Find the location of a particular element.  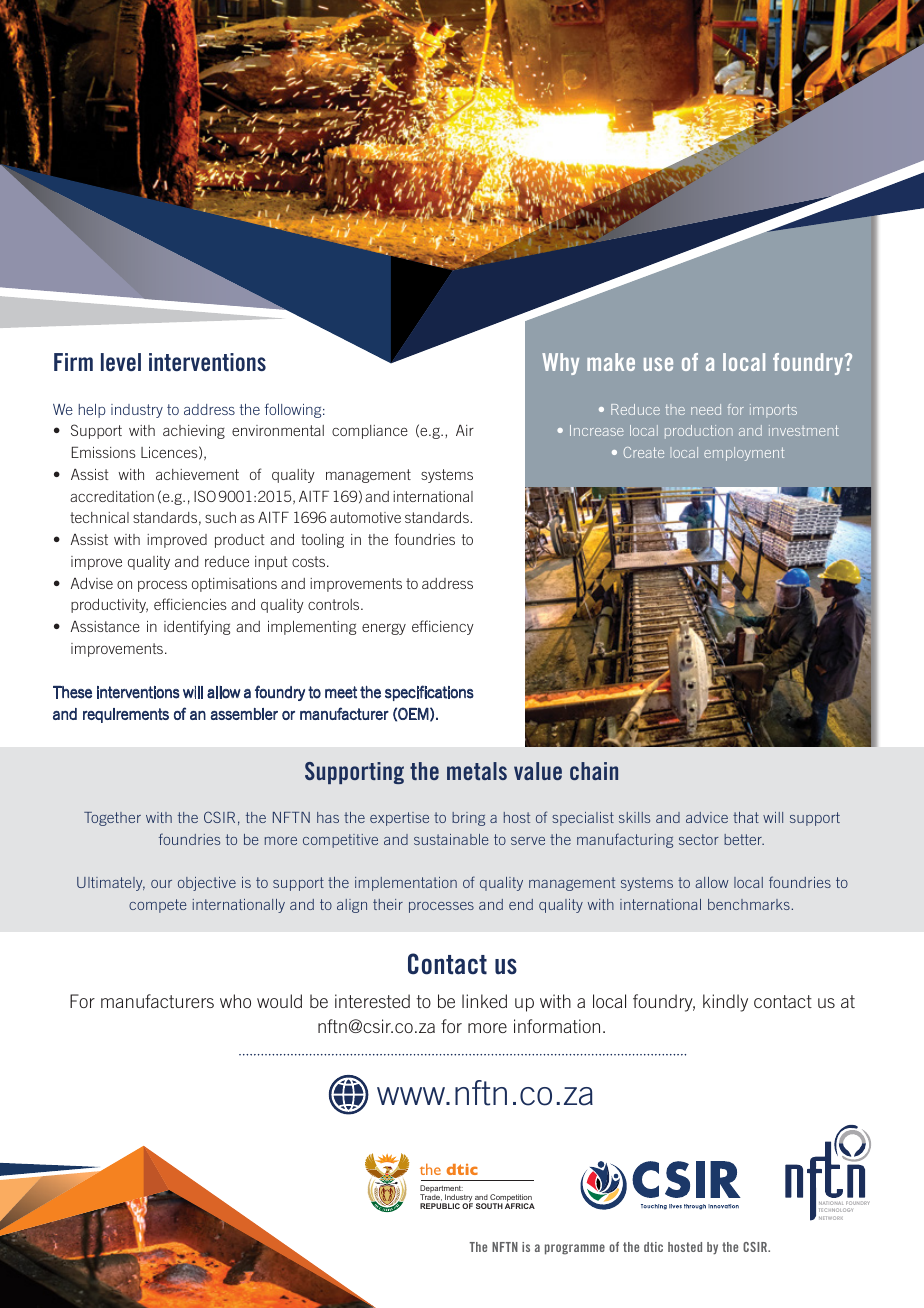

kindly is located at coordinates (725, 1003).
